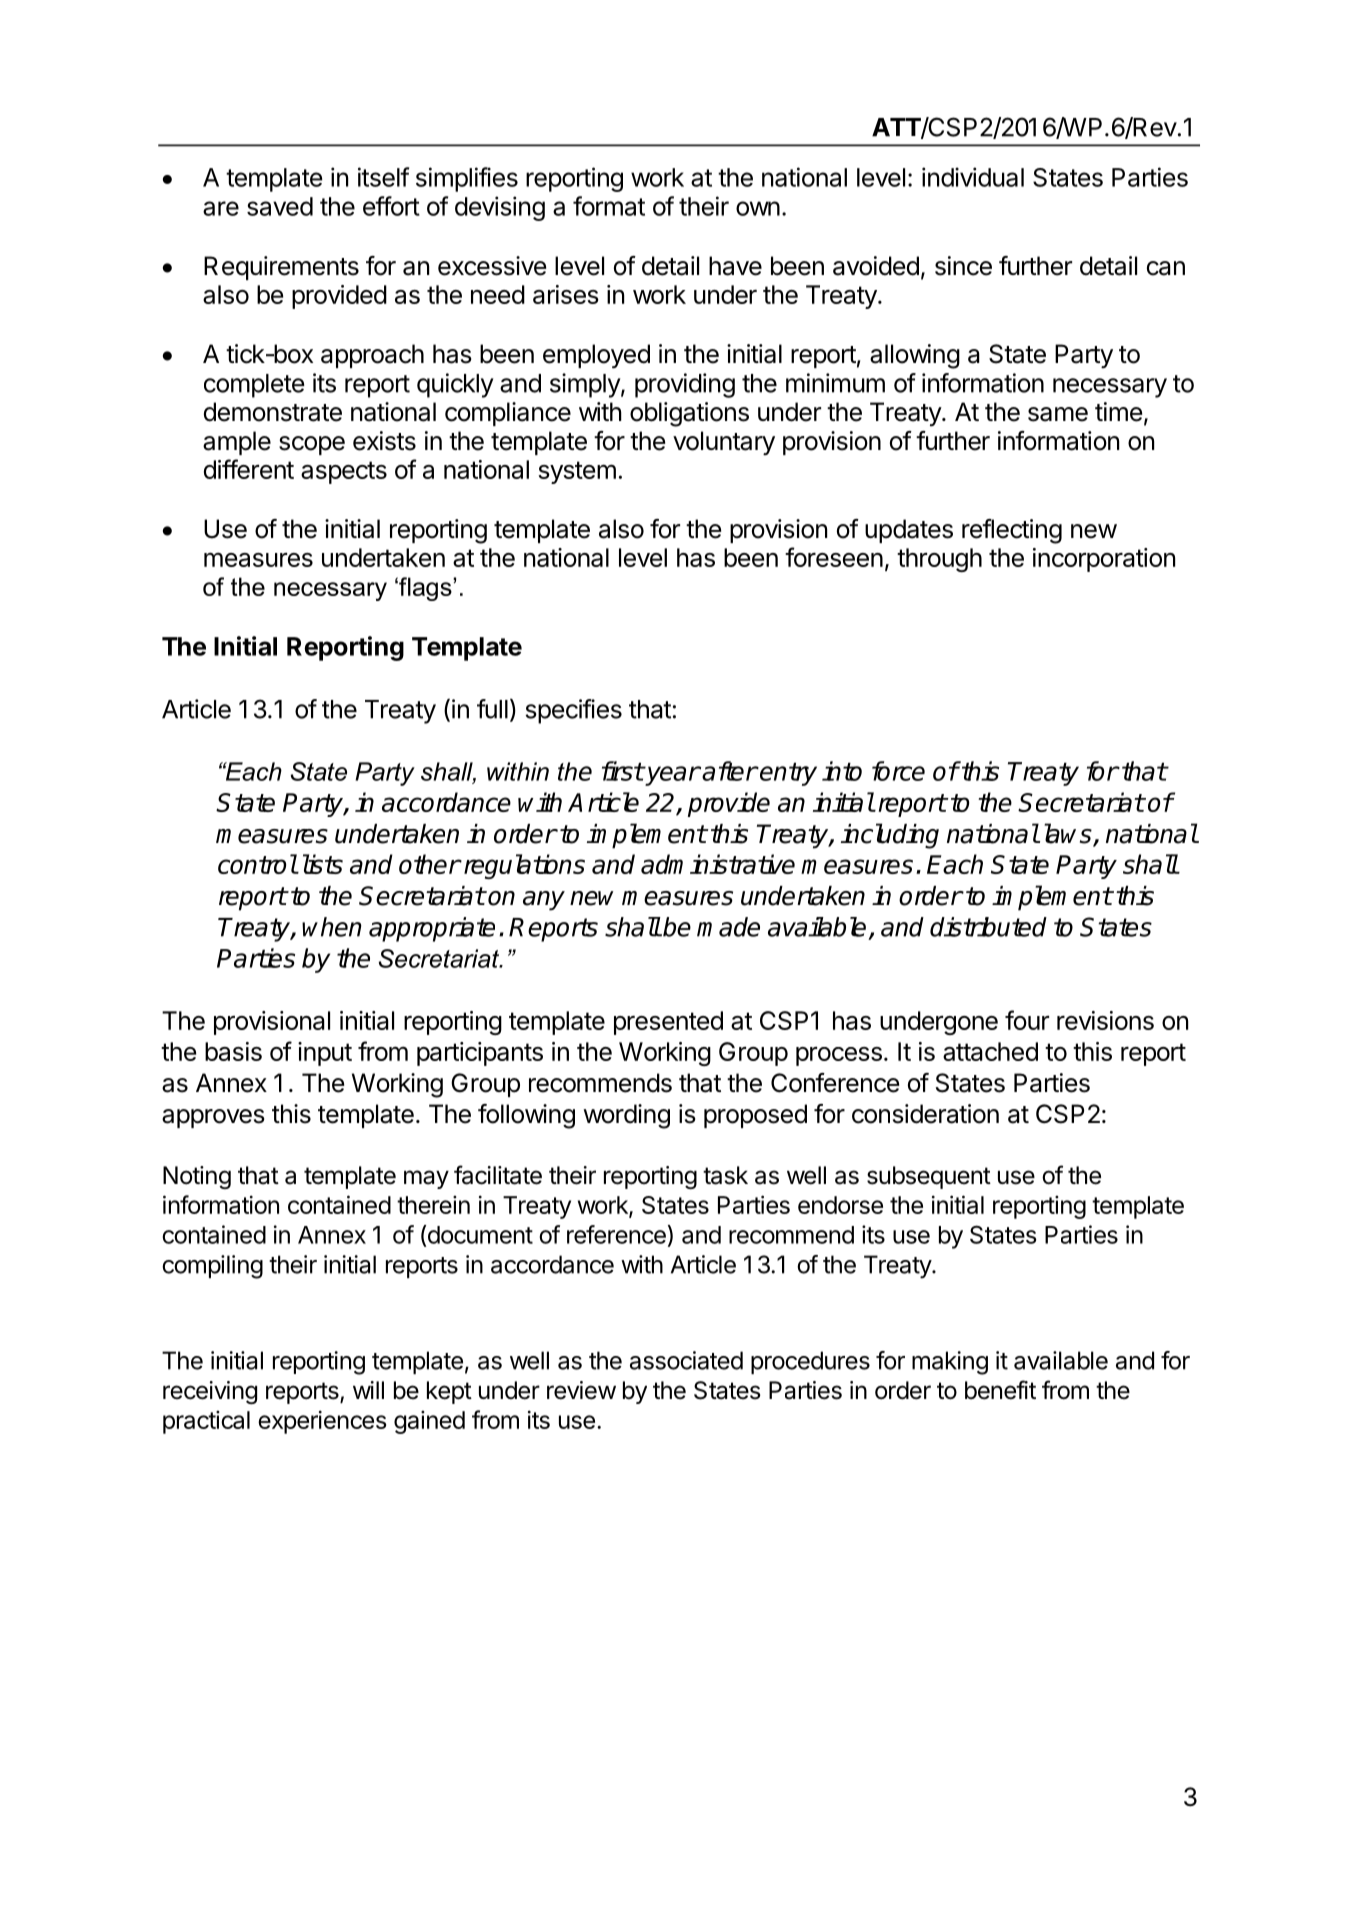 The height and width of the image is (1921, 1358). What do you see at coordinates (1104, 560) in the image?
I see `incorporation` at bounding box center [1104, 560].
